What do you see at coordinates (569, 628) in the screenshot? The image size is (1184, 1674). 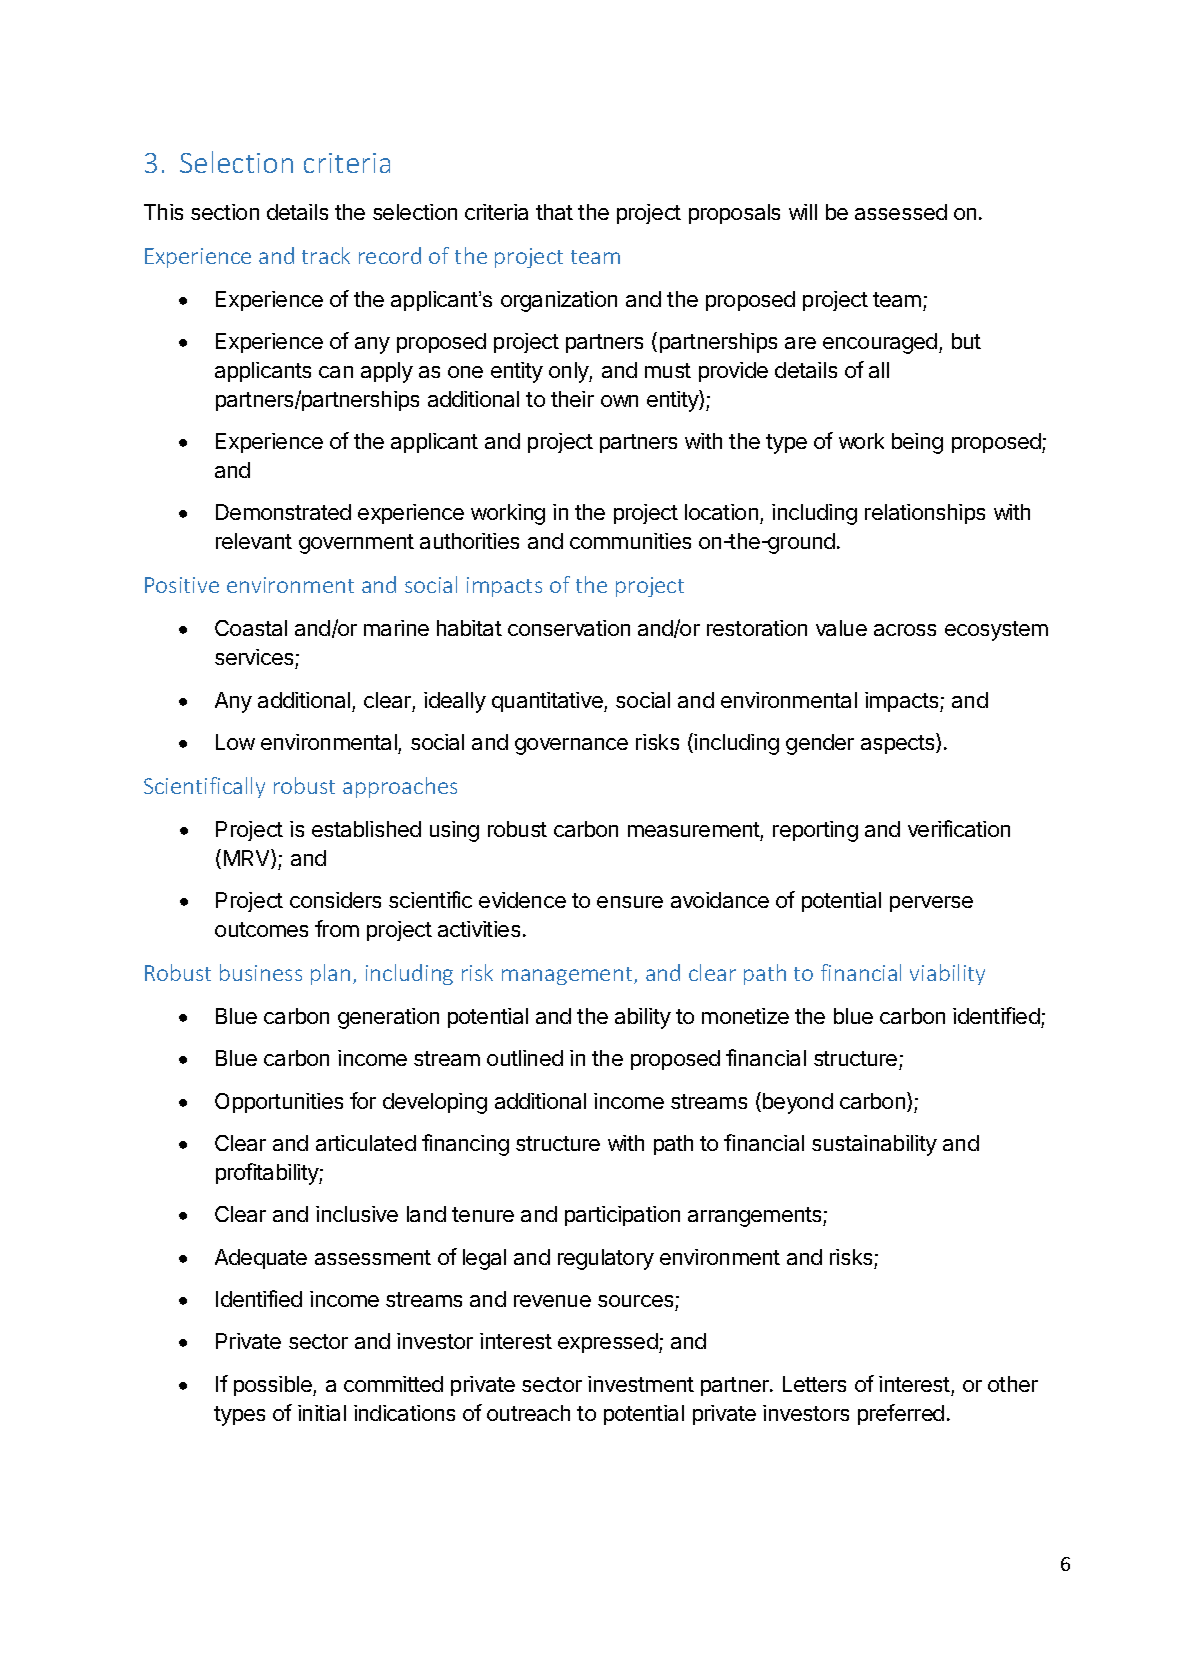 I see `conservation` at bounding box center [569, 628].
